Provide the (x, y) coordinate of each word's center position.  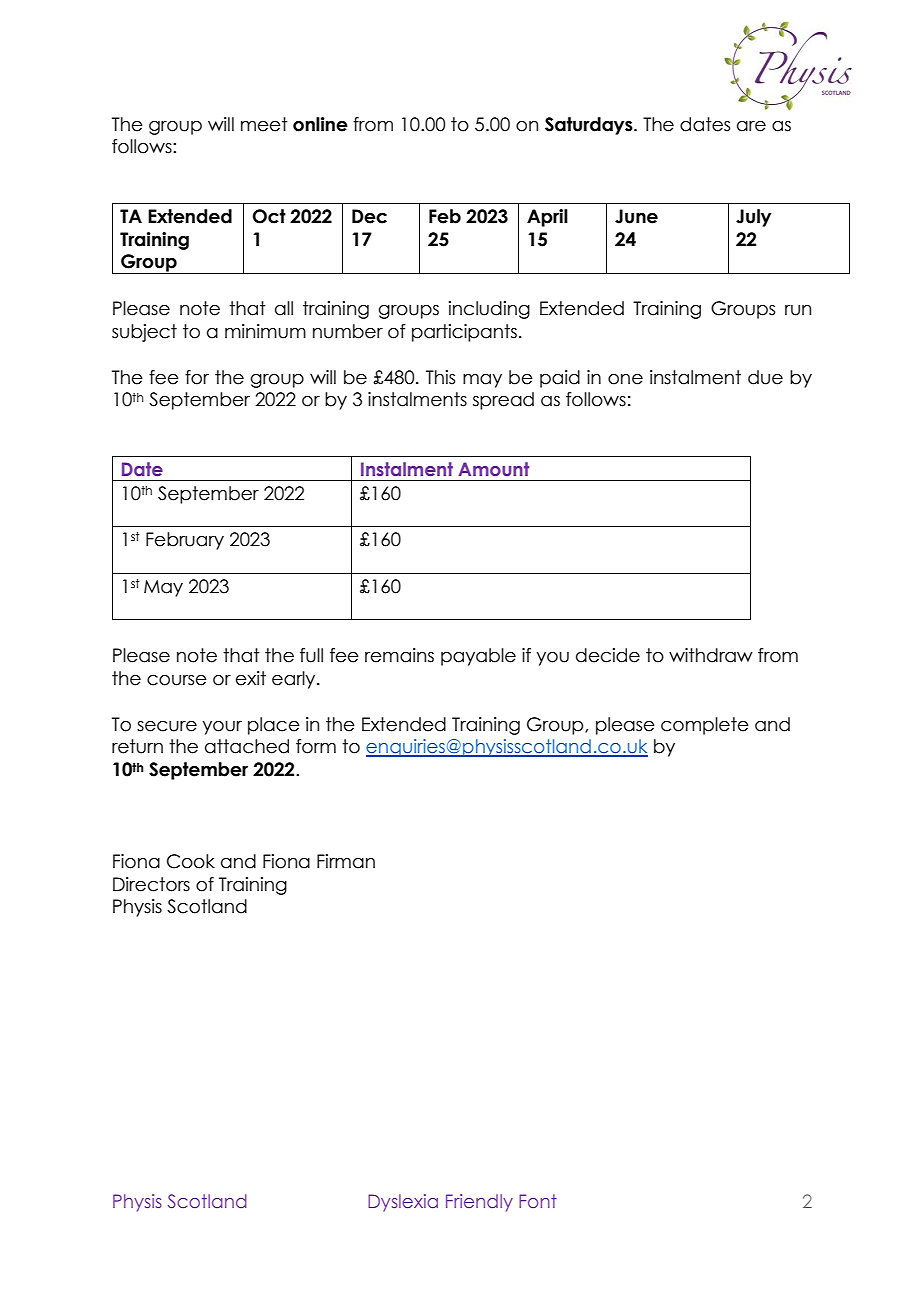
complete (705, 726)
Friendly (479, 1203)
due (765, 377)
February (185, 541)
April (547, 218)
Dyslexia (403, 1203)
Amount (493, 469)
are (751, 126)
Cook (191, 861)
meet (264, 124)
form (316, 746)
